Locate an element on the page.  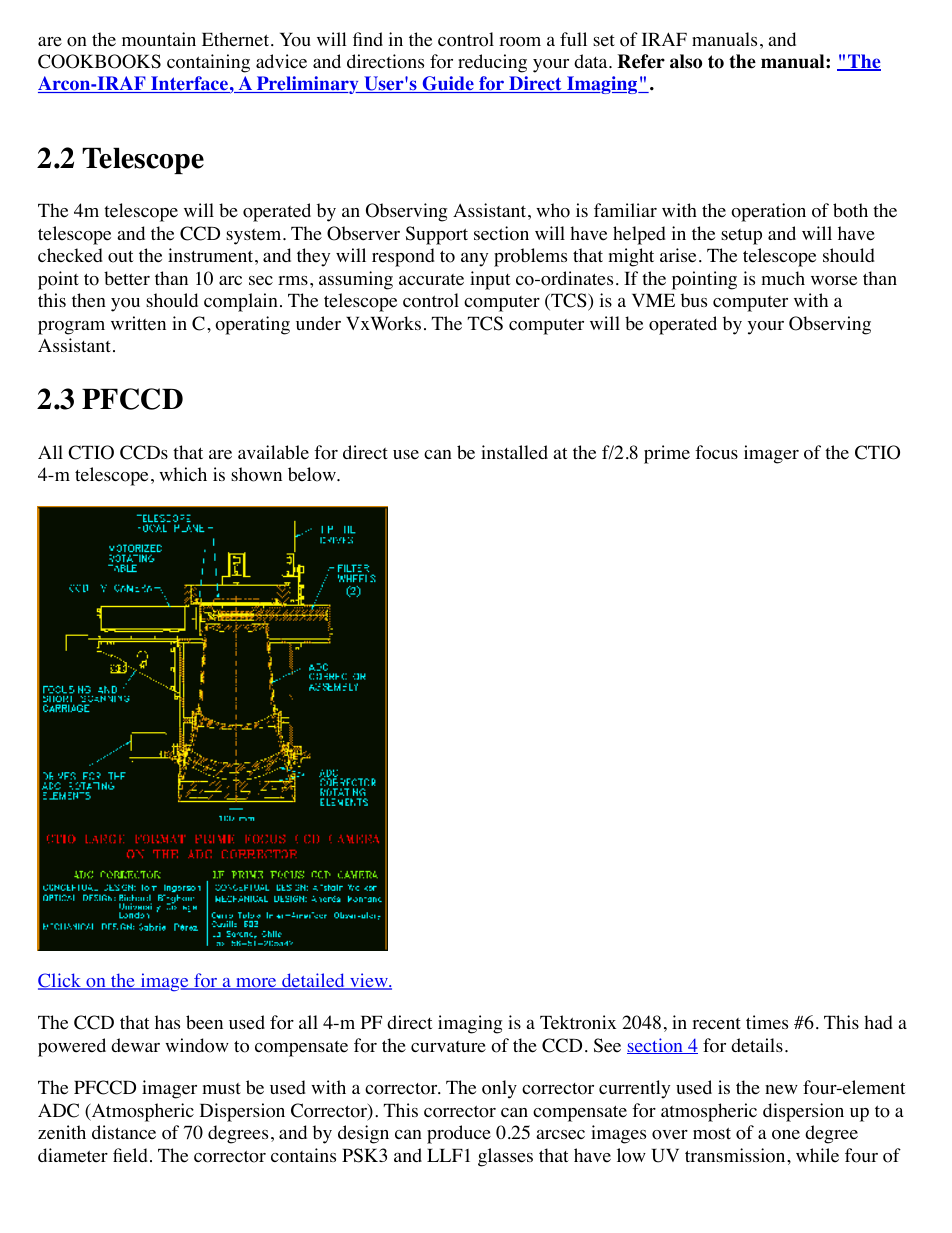
distance is located at coordinates (124, 1132).
